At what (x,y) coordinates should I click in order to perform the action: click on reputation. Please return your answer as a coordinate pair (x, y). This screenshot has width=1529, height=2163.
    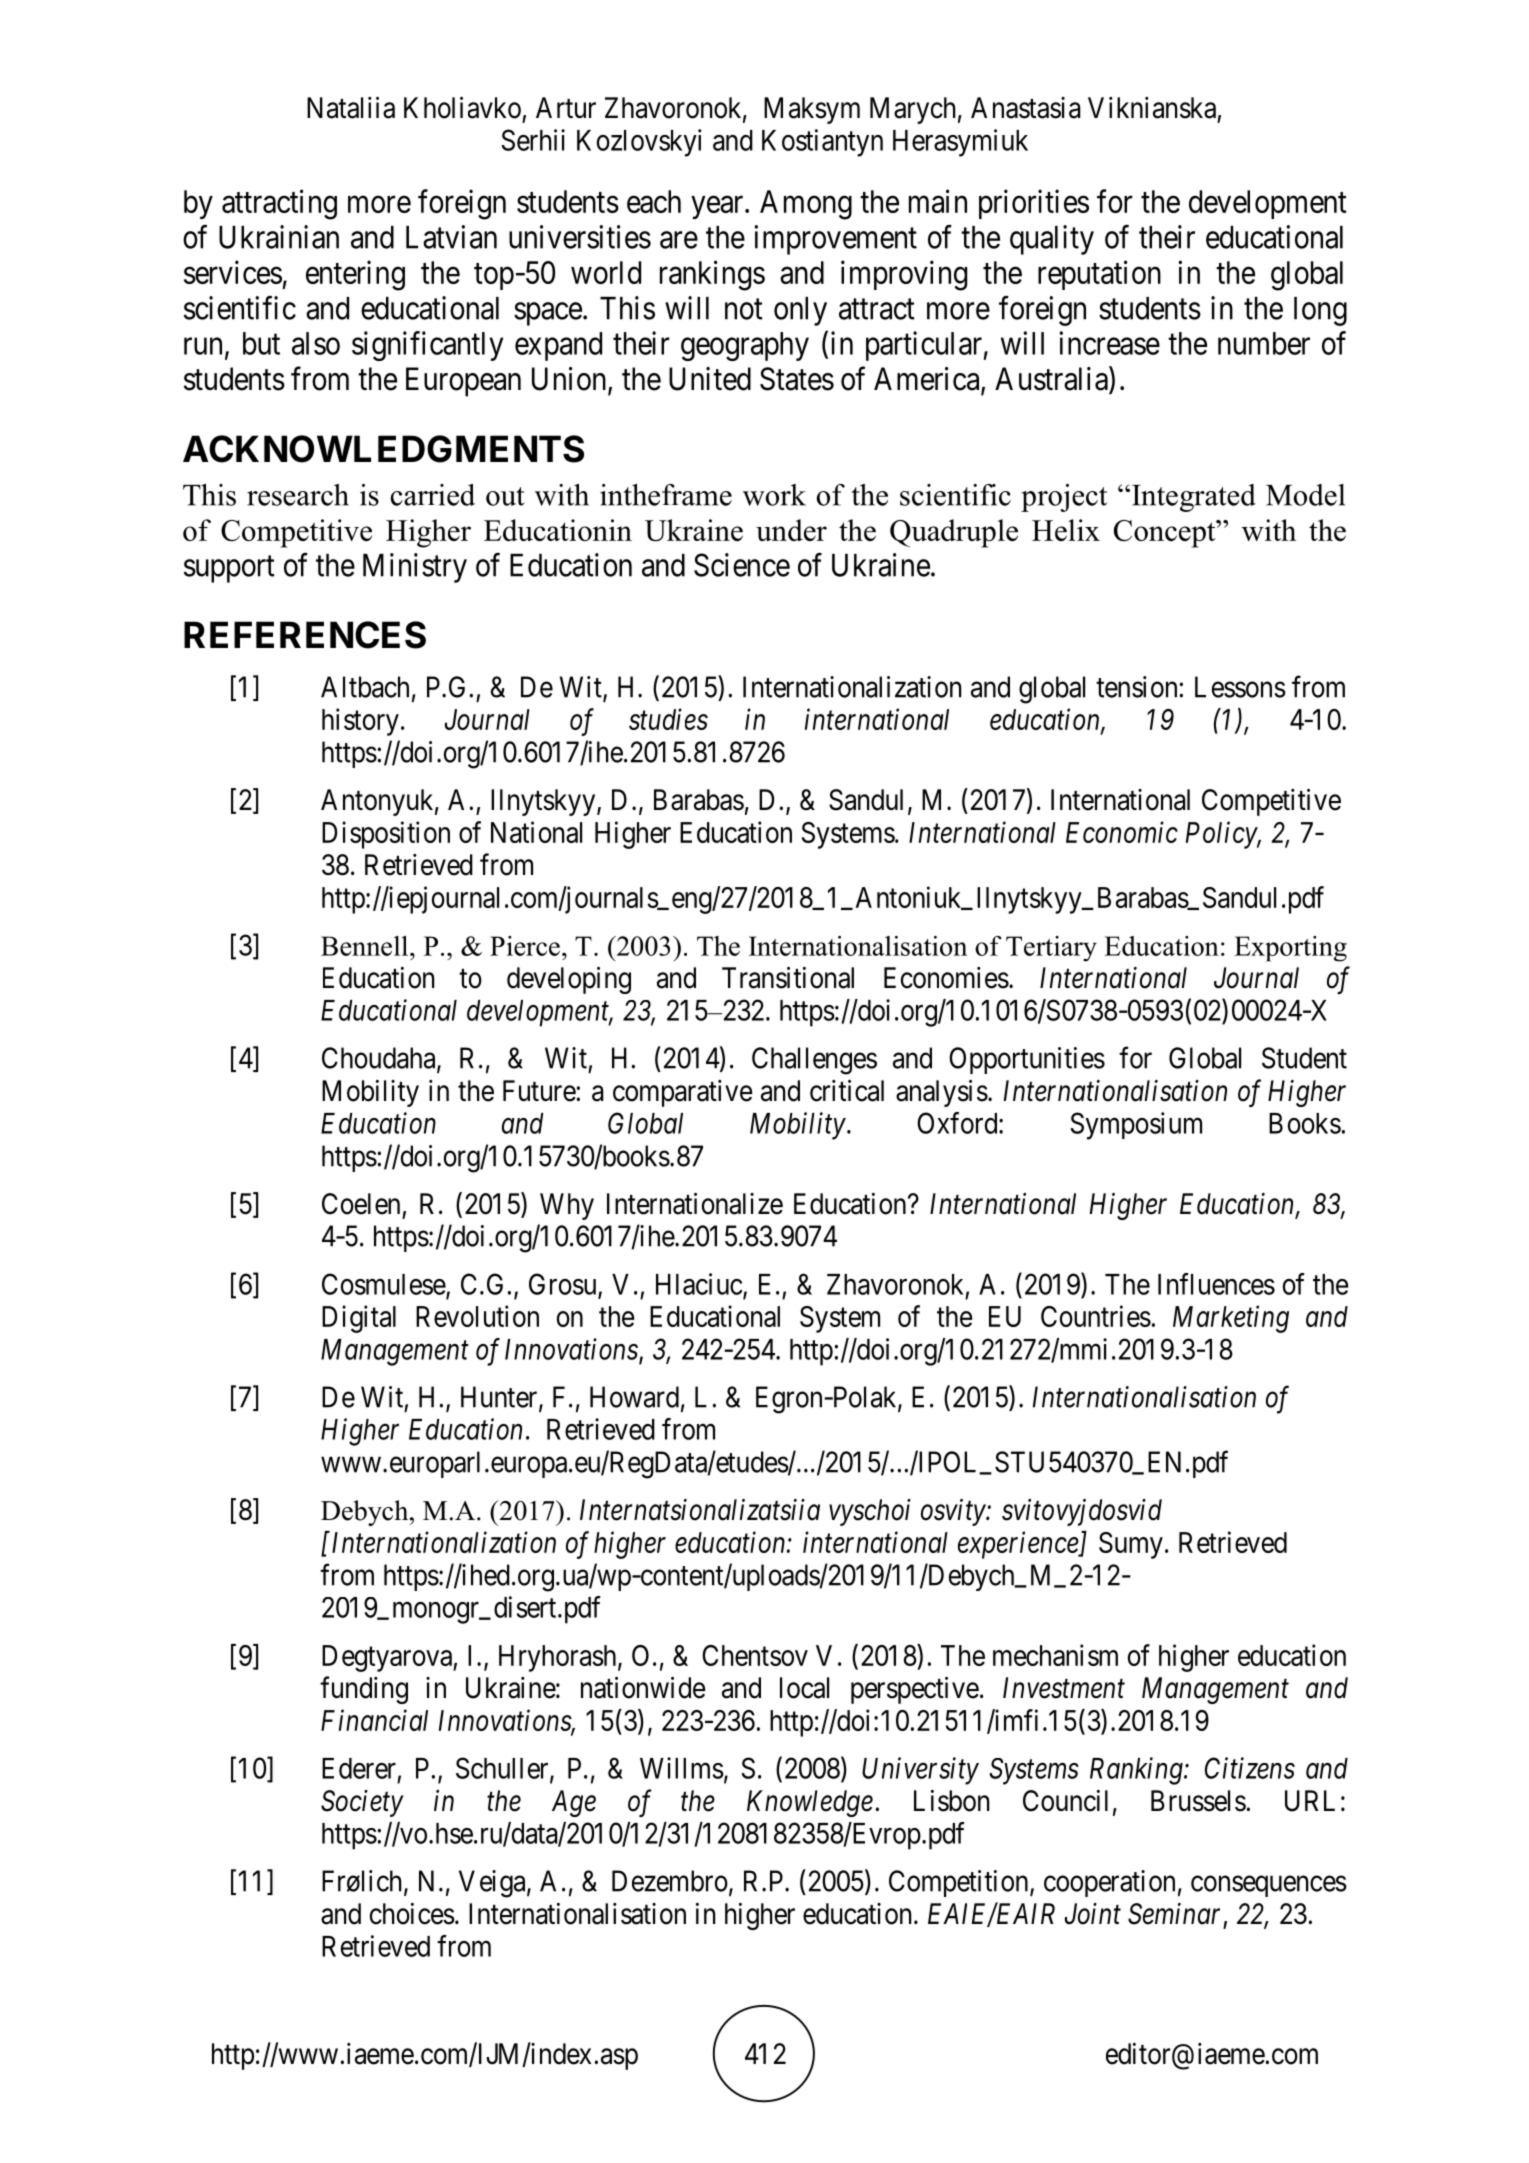
    Looking at the image, I should click on (1099, 275).
